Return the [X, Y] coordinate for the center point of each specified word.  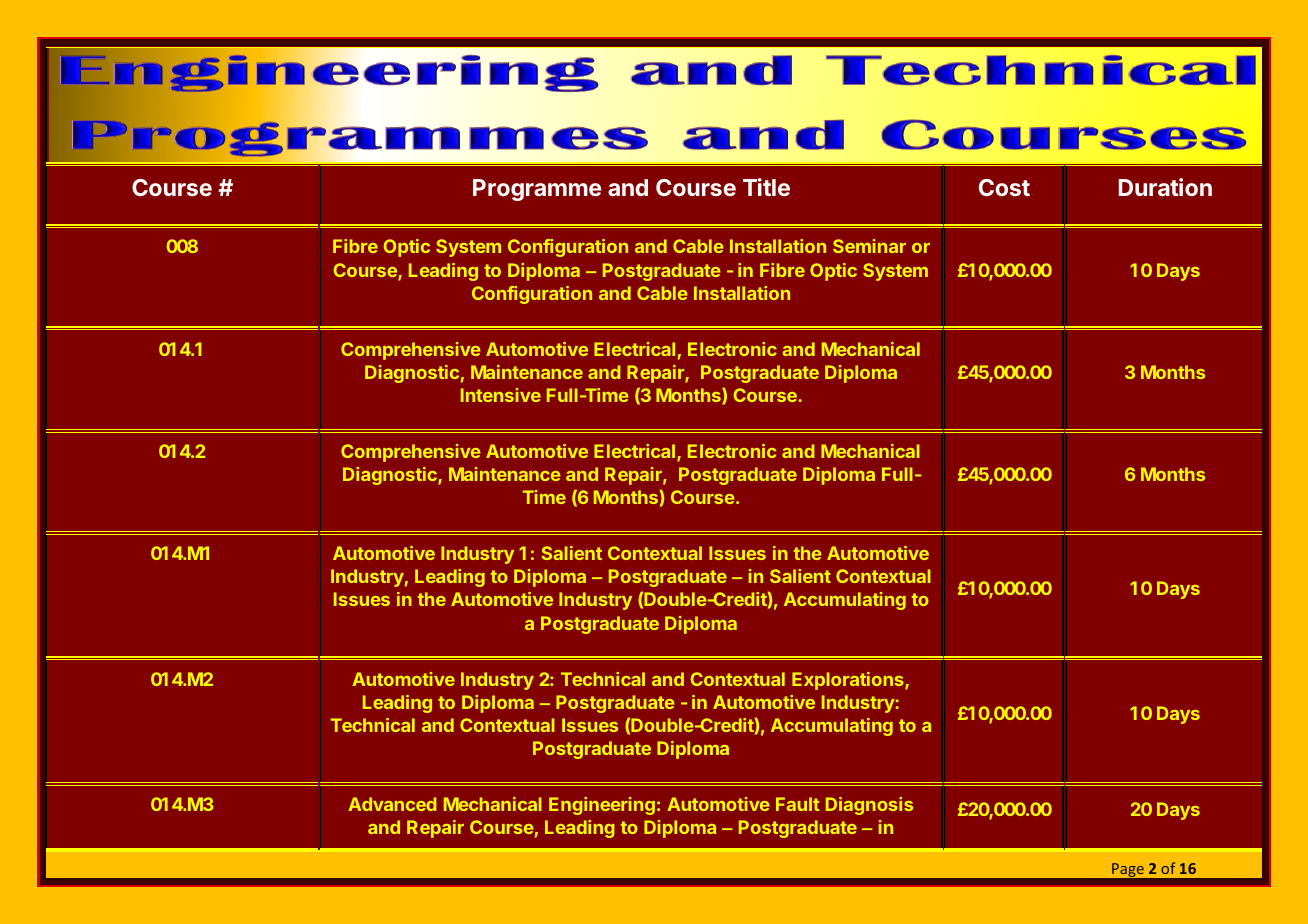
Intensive [501, 395]
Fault [798, 804]
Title [766, 187]
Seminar [869, 246]
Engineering [602, 806]
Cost [1004, 187]
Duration [1165, 187]
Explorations [849, 681]
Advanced [392, 804]
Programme [537, 190]
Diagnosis [869, 806]
